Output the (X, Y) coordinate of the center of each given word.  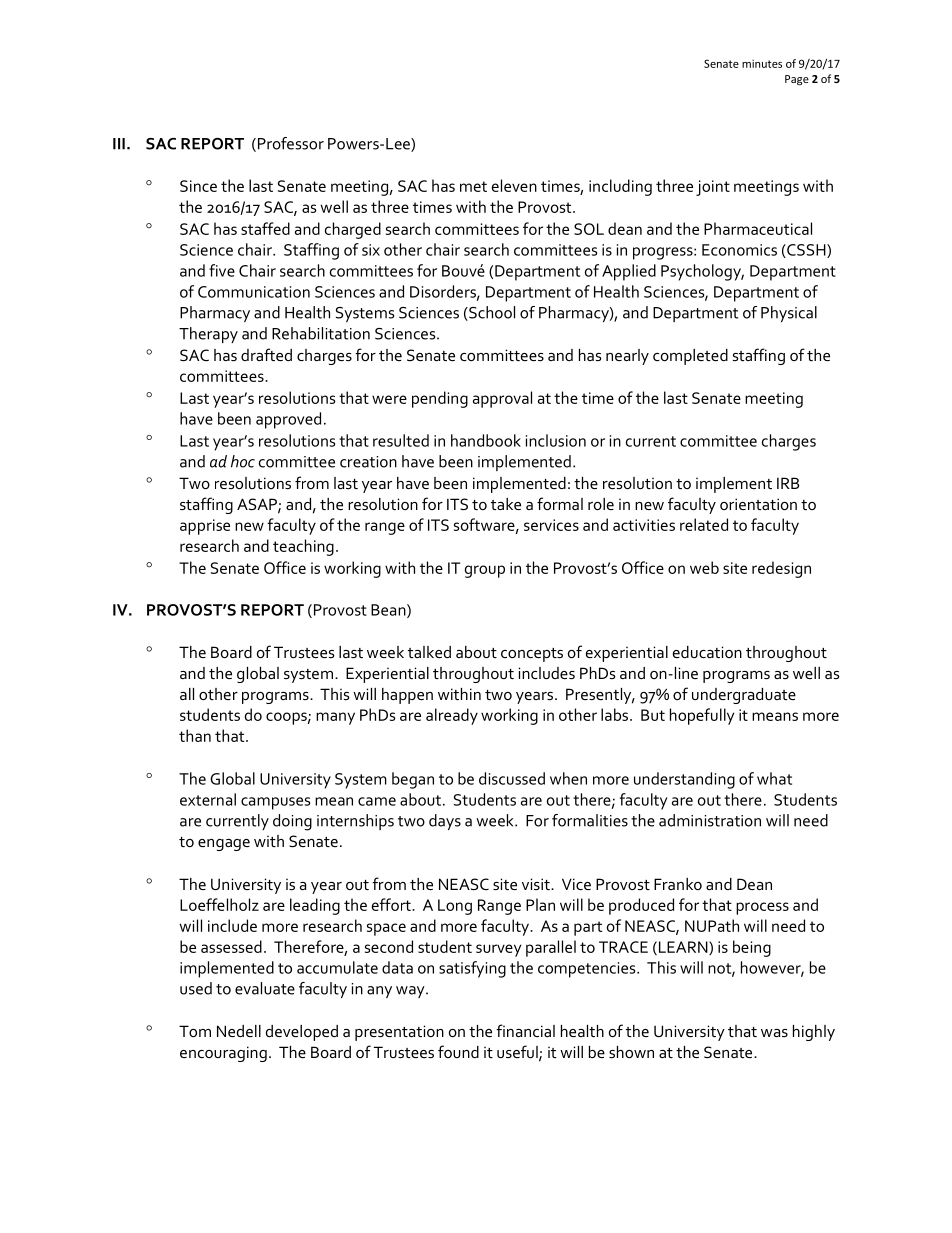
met (473, 186)
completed (690, 357)
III (119, 144)
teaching (303, 547)
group (485, 571)
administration (710, 820)
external (208, 799)
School (491, 313)
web (704, 567)
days (445, 822)
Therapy (208, 335)
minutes (762, 63)
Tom (195, 1031)
